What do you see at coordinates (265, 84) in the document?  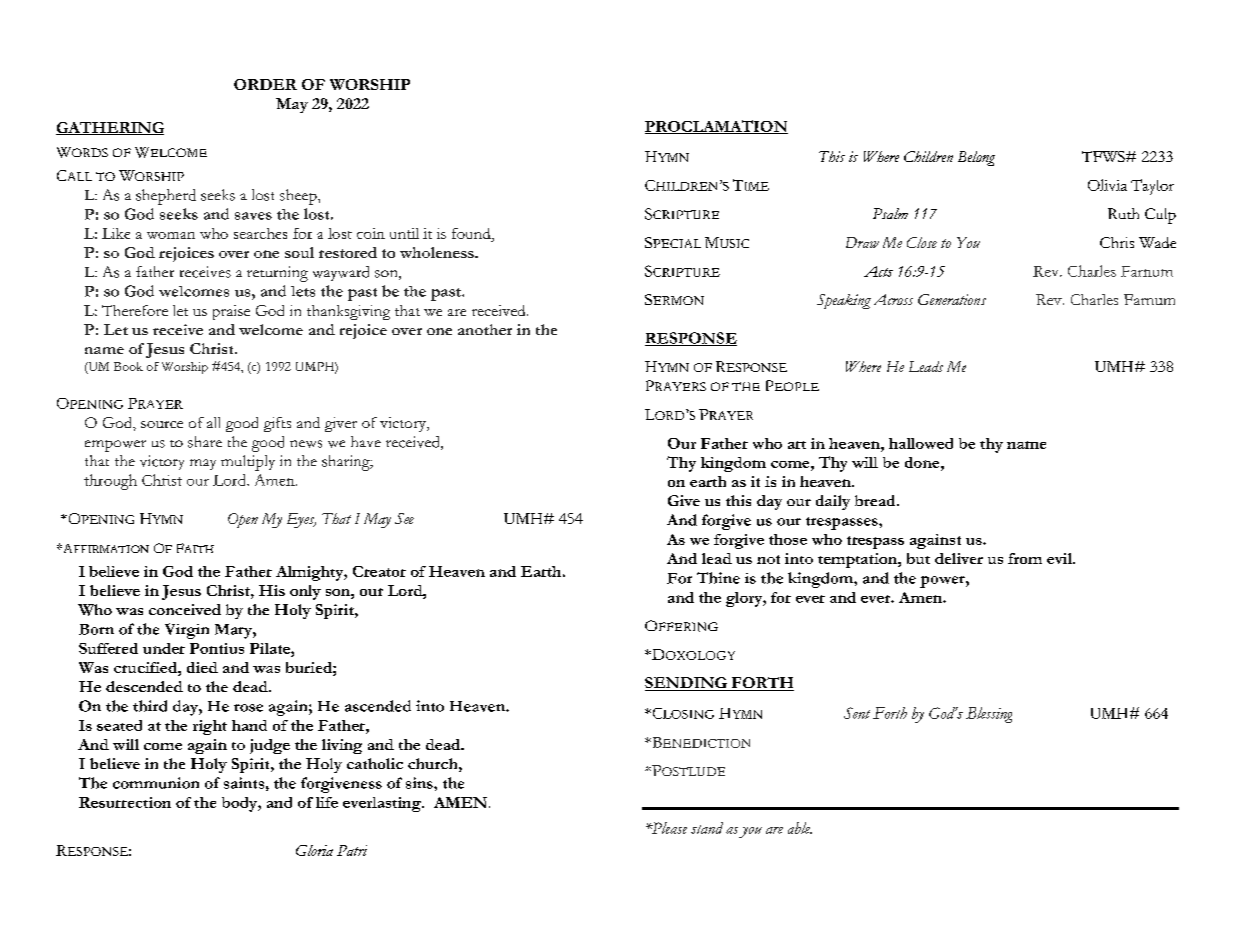 I see `ORDER` at bounding box center [265, 84].
